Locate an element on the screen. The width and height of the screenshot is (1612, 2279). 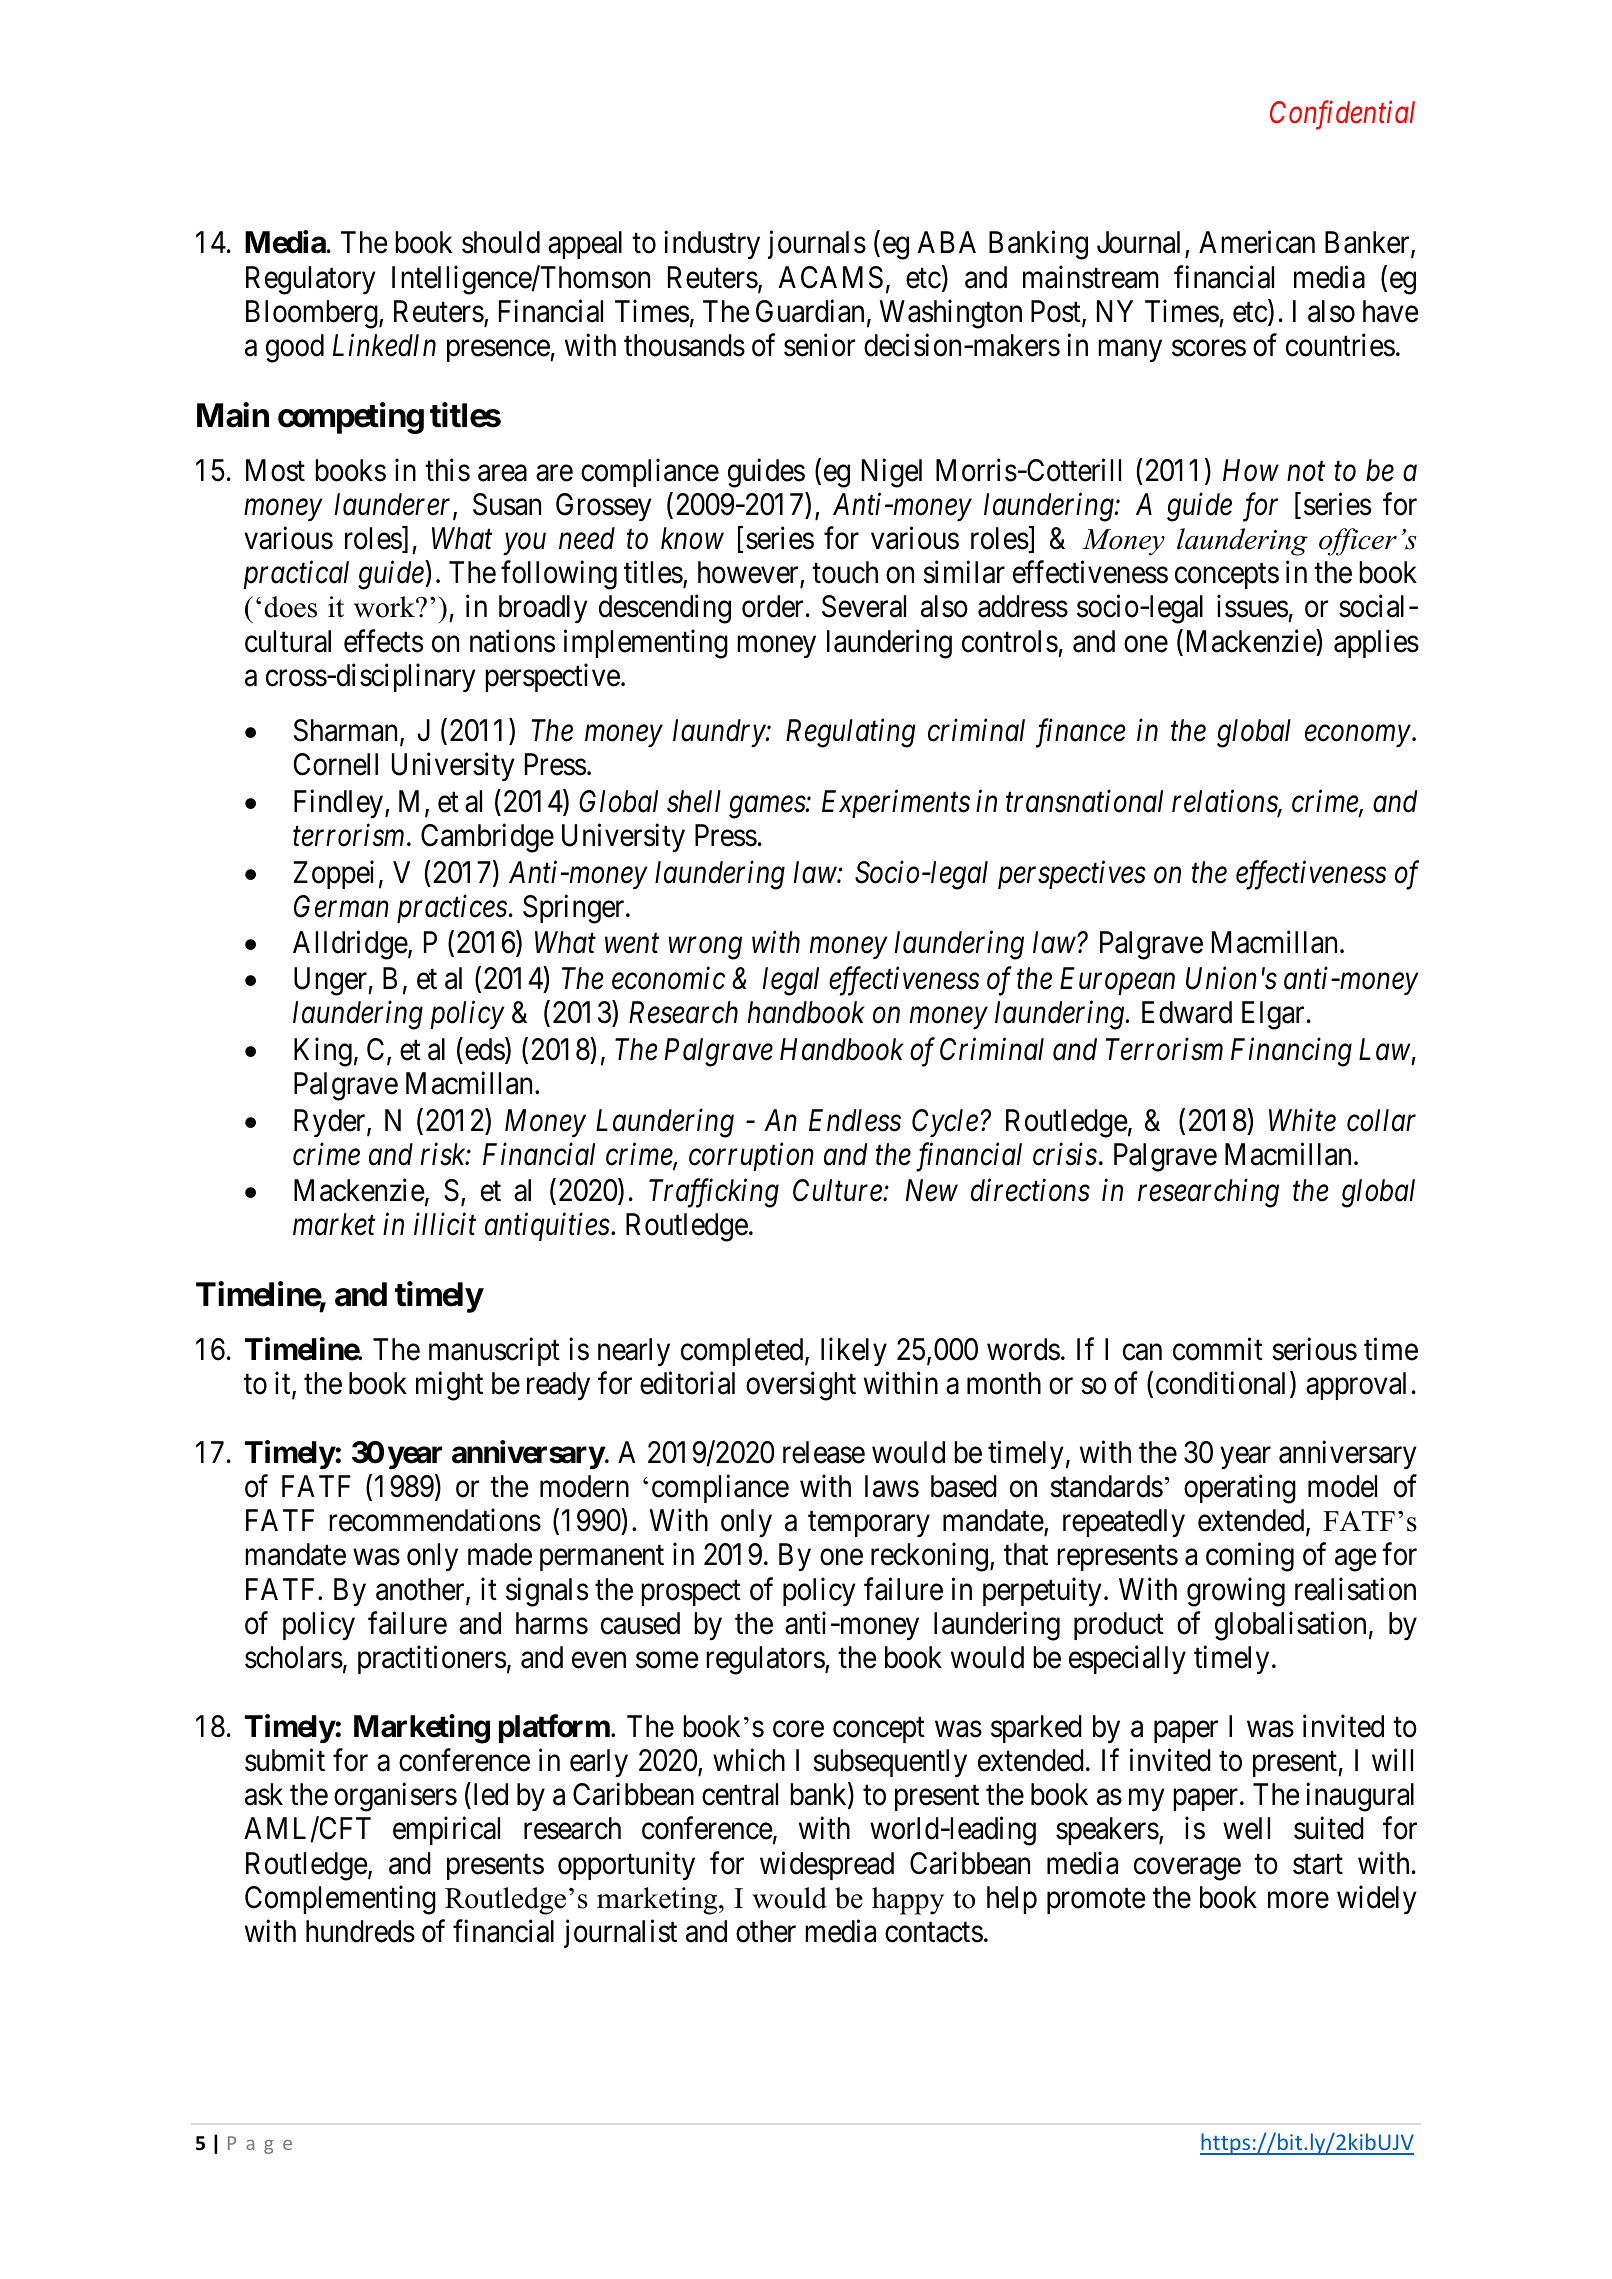
likely is located at coordinates (854, 1352).
